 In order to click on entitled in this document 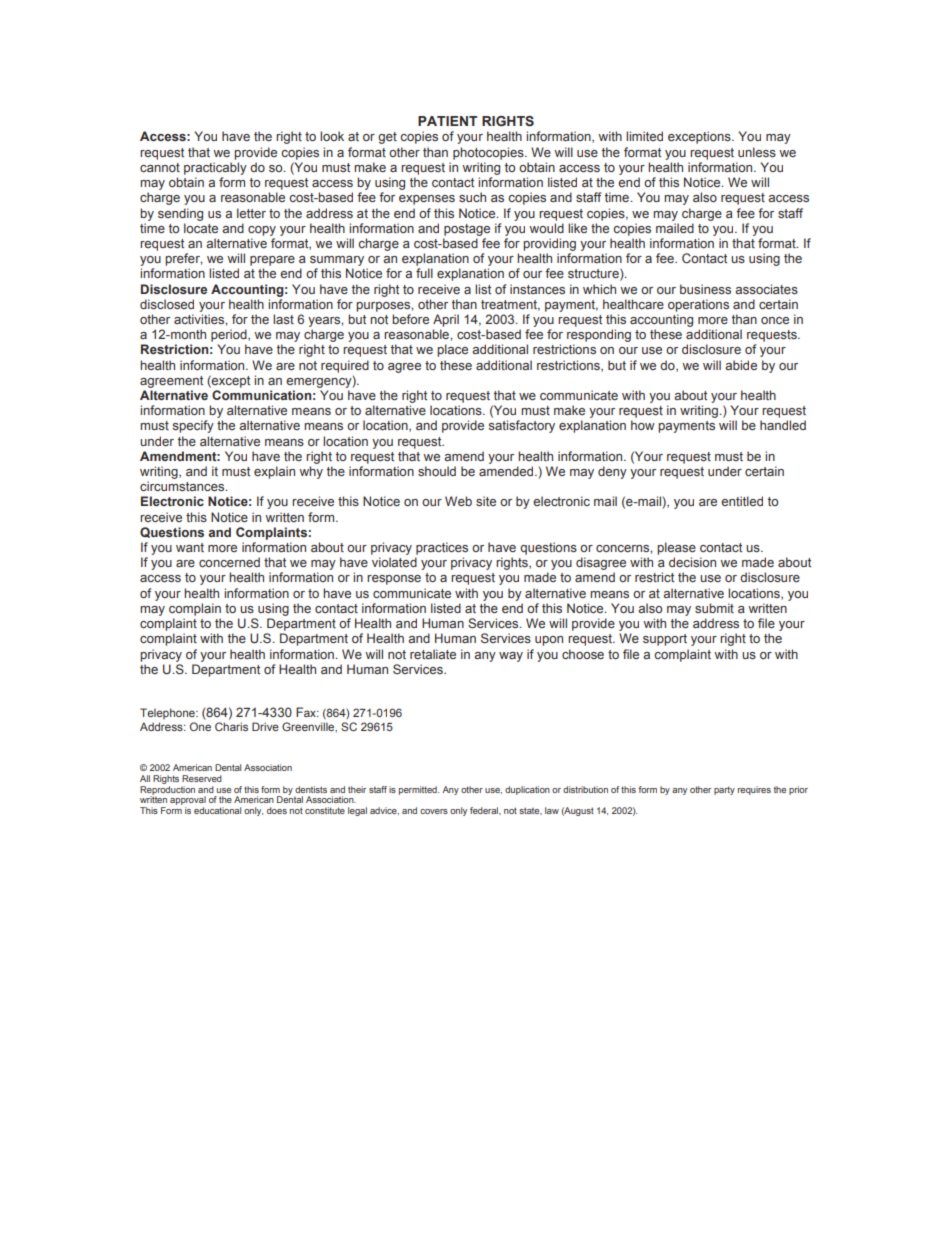, I will do `click(742, 501)`.
